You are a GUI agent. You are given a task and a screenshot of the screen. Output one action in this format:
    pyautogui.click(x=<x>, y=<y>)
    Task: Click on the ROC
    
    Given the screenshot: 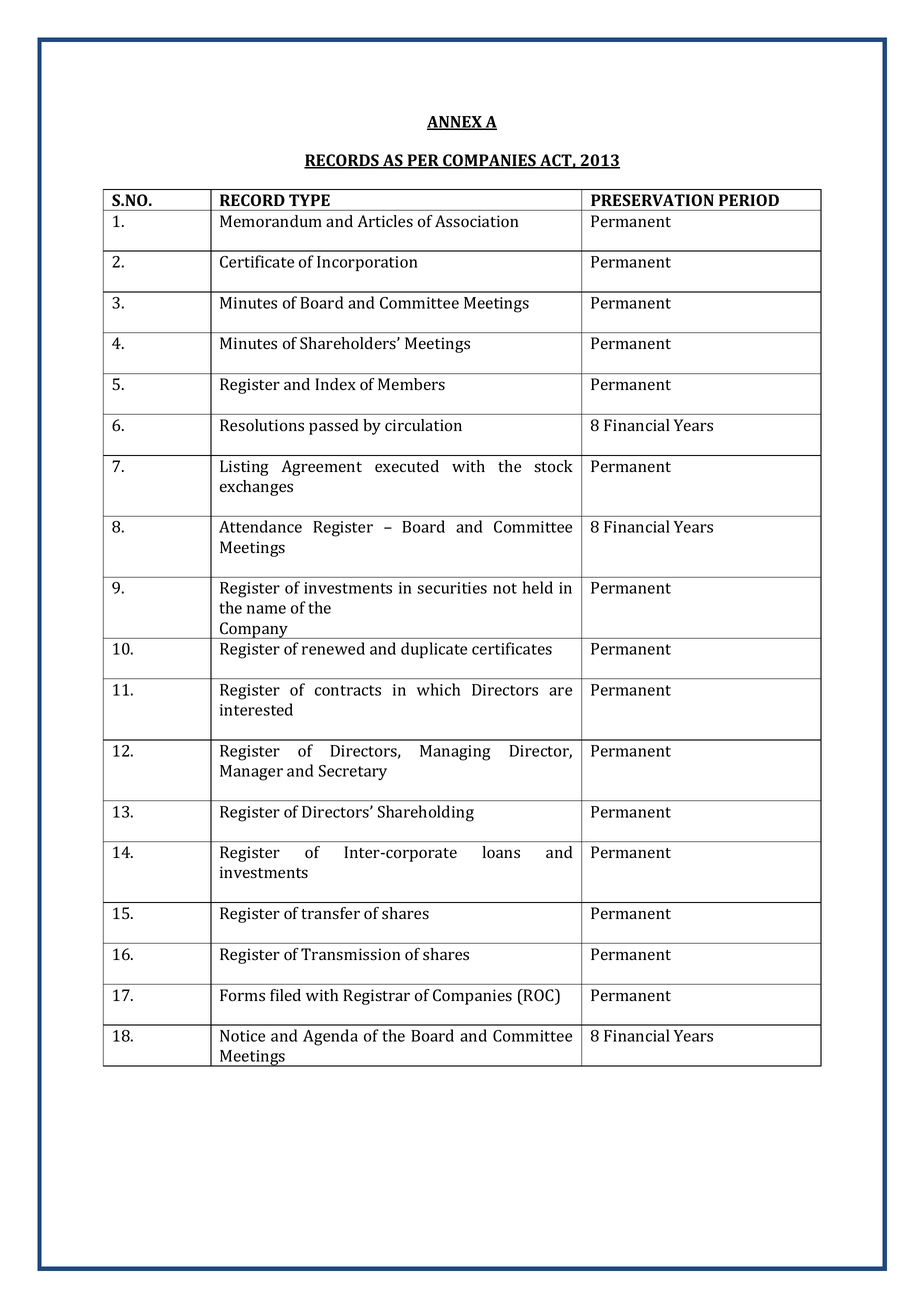 What is the action you would take?
    pyautogui.click(x=538, y=996)
